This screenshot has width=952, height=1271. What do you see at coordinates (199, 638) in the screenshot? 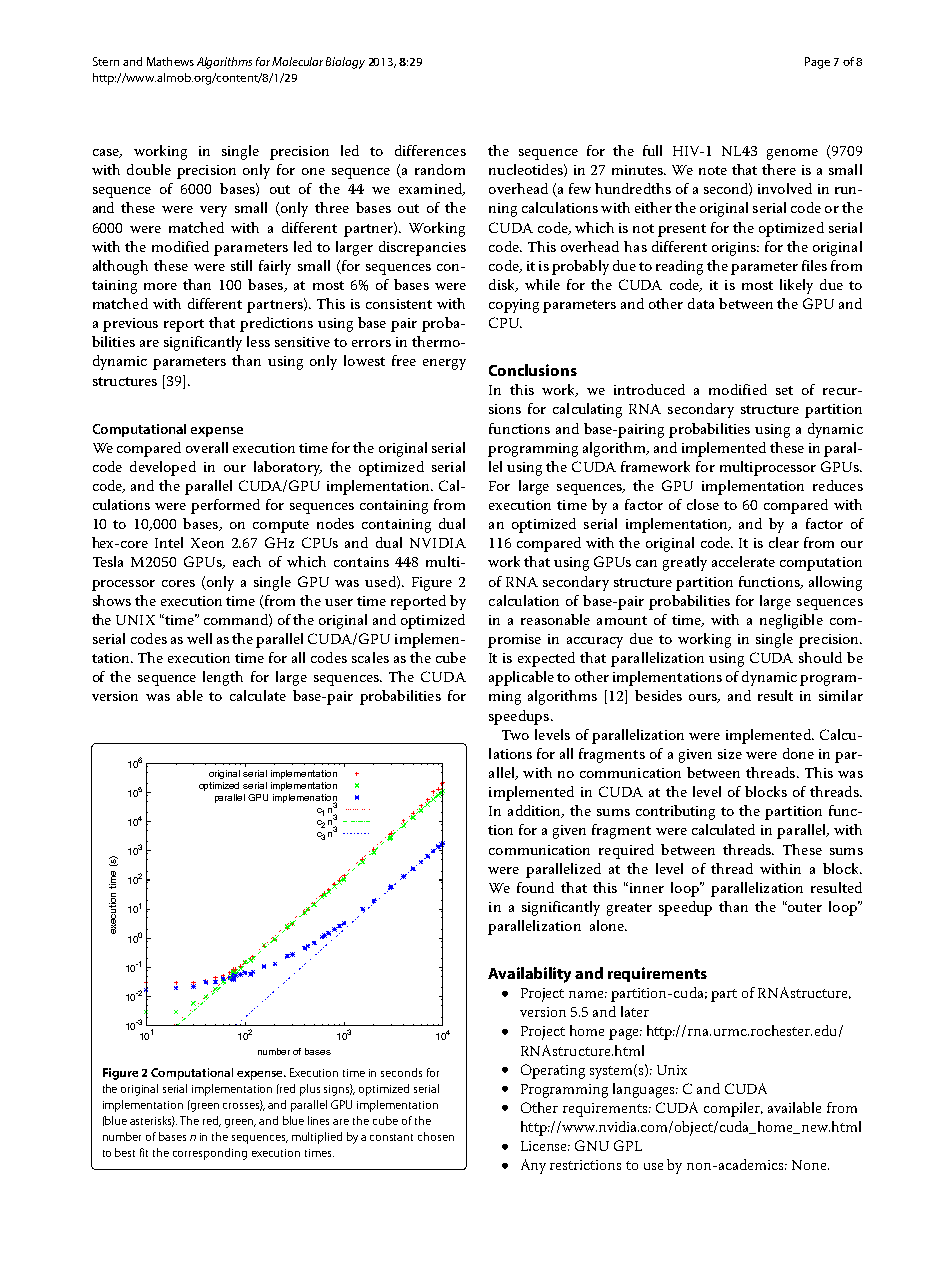
I see `well` at bounding box center [199, 638].
